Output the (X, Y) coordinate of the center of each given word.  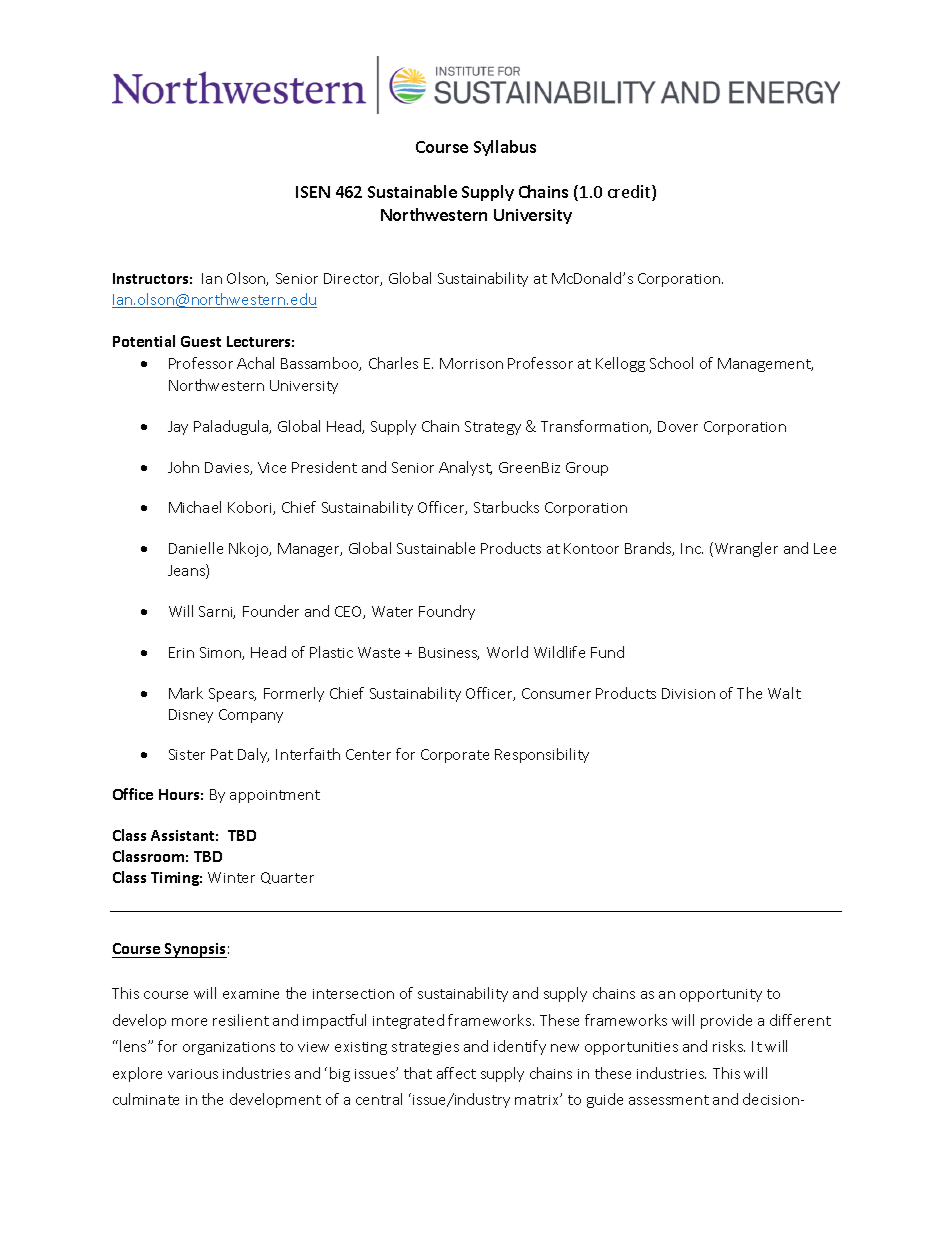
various (193, 1074)
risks (729, 1046)
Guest (201, 341)
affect (456, 1073)
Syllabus (505, 148)
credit (630, 193)
